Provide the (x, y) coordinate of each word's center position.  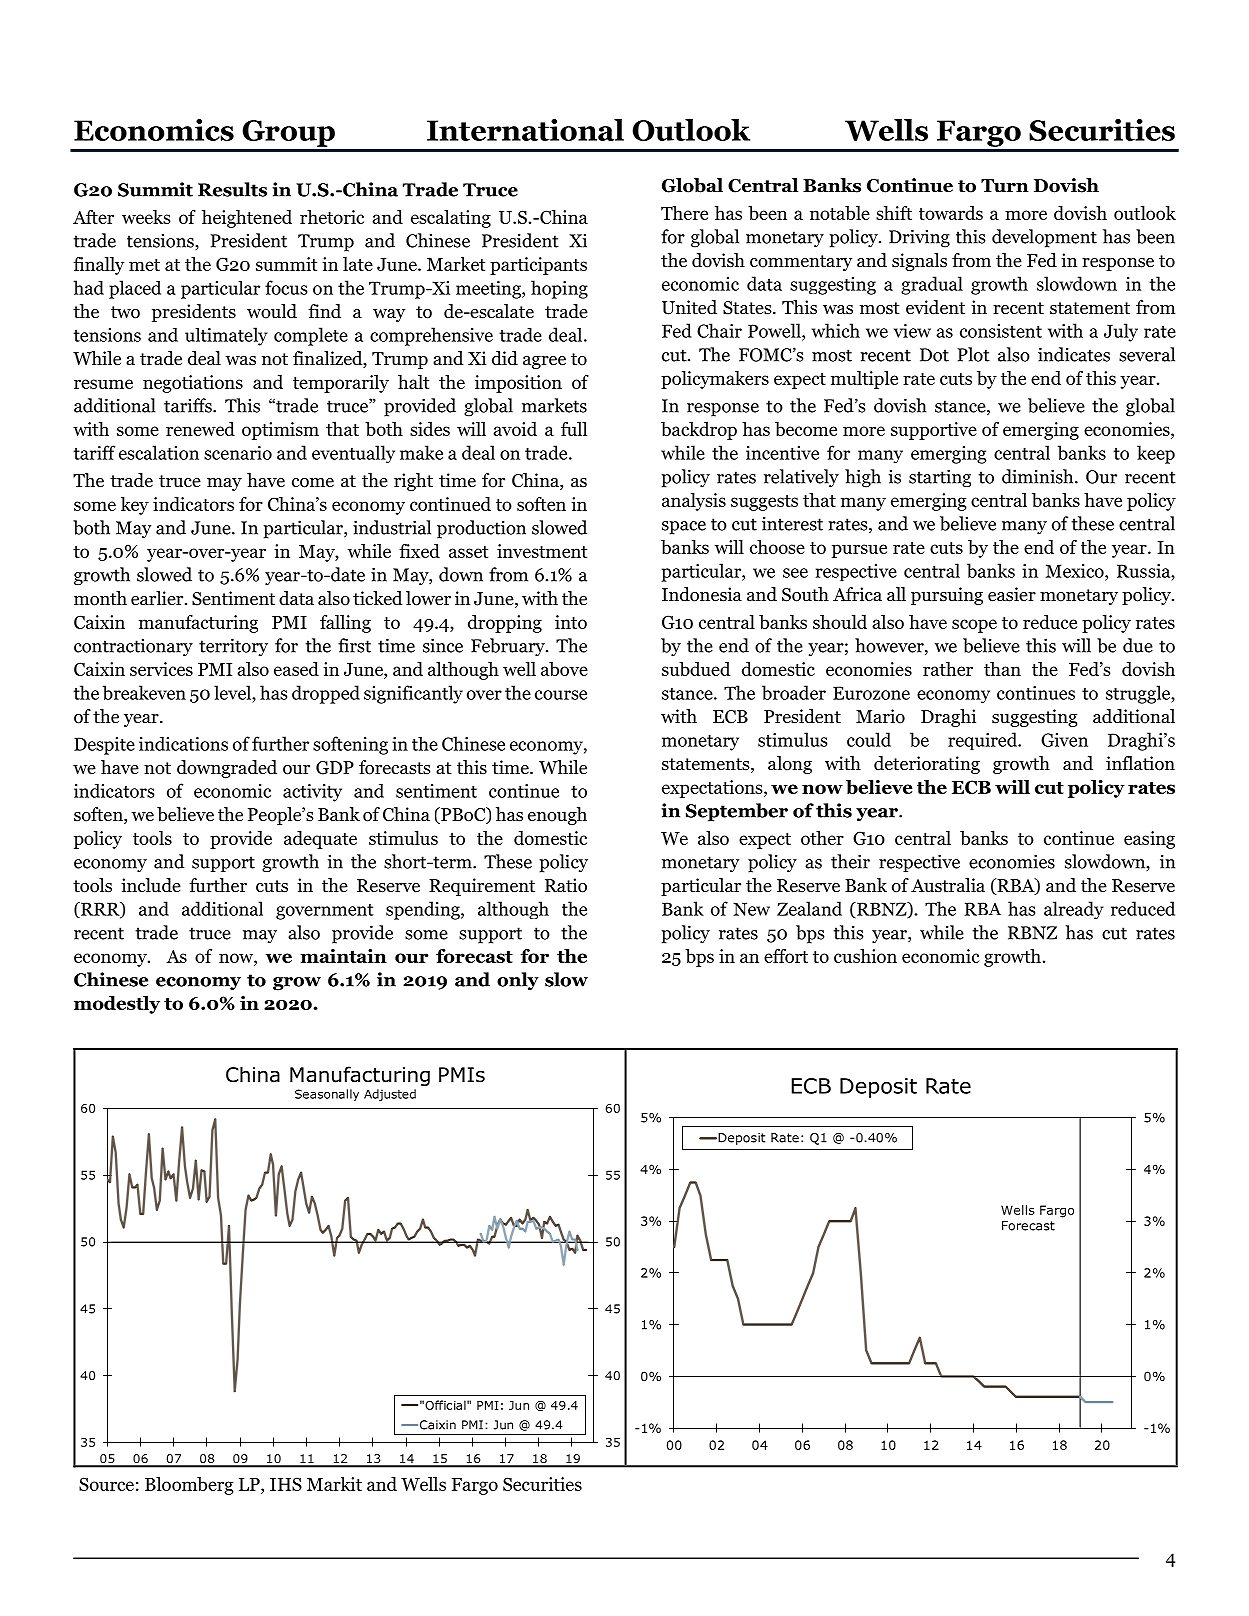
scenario (238, 453)
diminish (1039, 476)
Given (1064, 740)
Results (232, 189)
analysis (694, 502)
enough (557, 816)
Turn (1005, 186)
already (1074, 910)
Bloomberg (189, 1486)
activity (312, 793)
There (684, 213)
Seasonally (327, 1095)
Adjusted (390, 1095)
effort (786, 956)
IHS (286, 1484)
